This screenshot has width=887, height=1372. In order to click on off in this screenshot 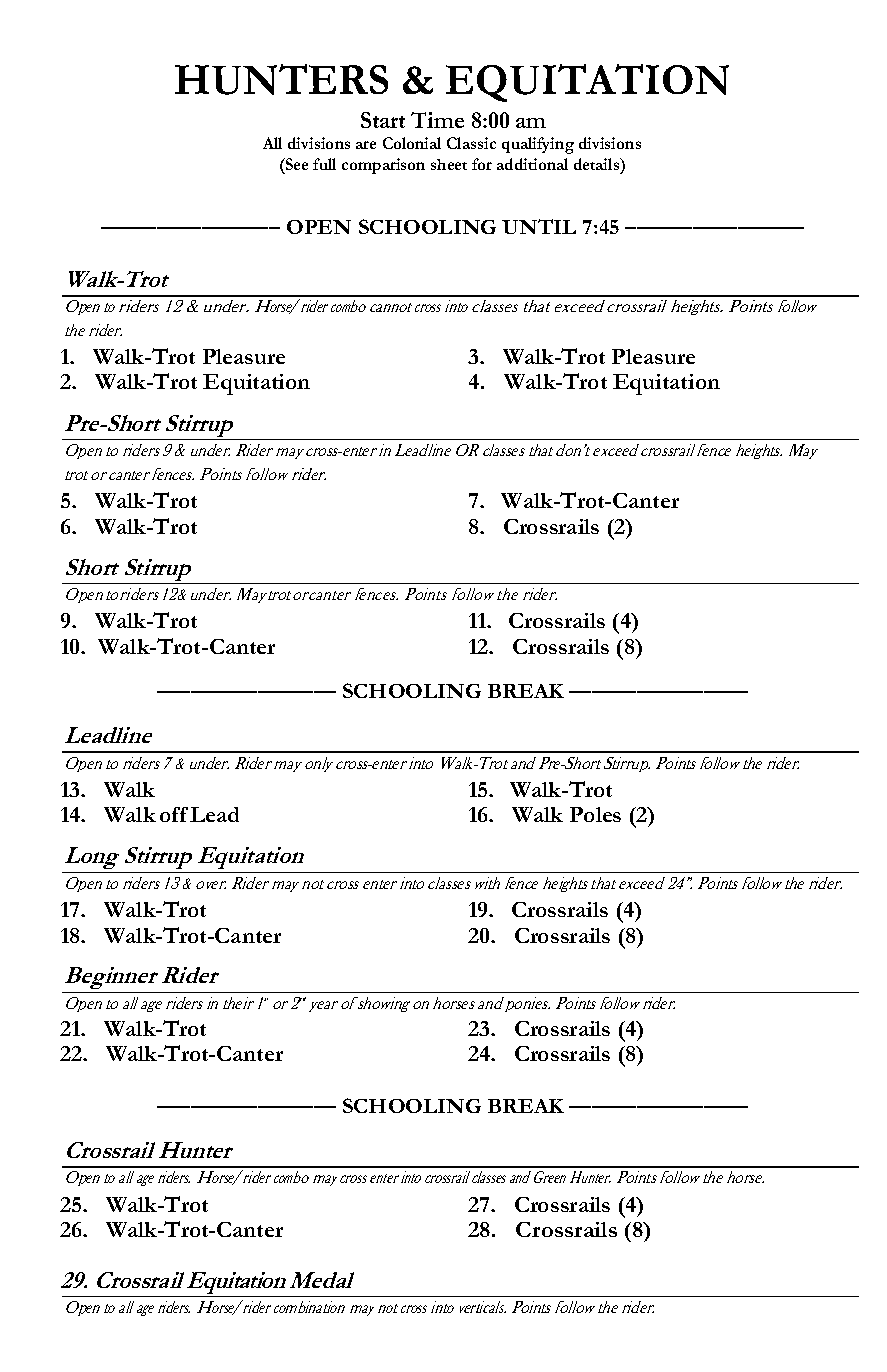, I will do `click(174, 814)`.
